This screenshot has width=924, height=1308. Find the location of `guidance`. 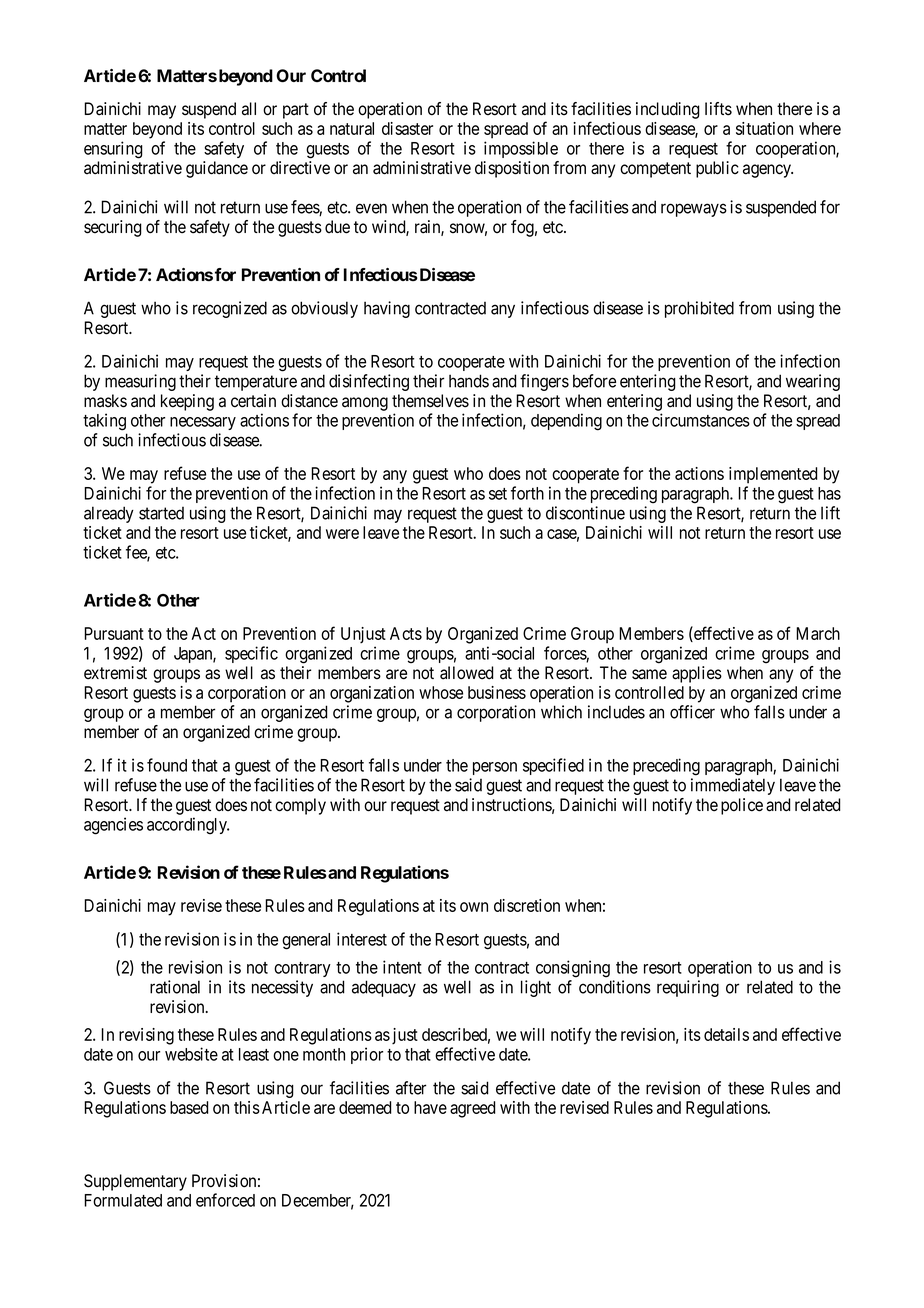

guidance is located at coordinates (217, 169).
